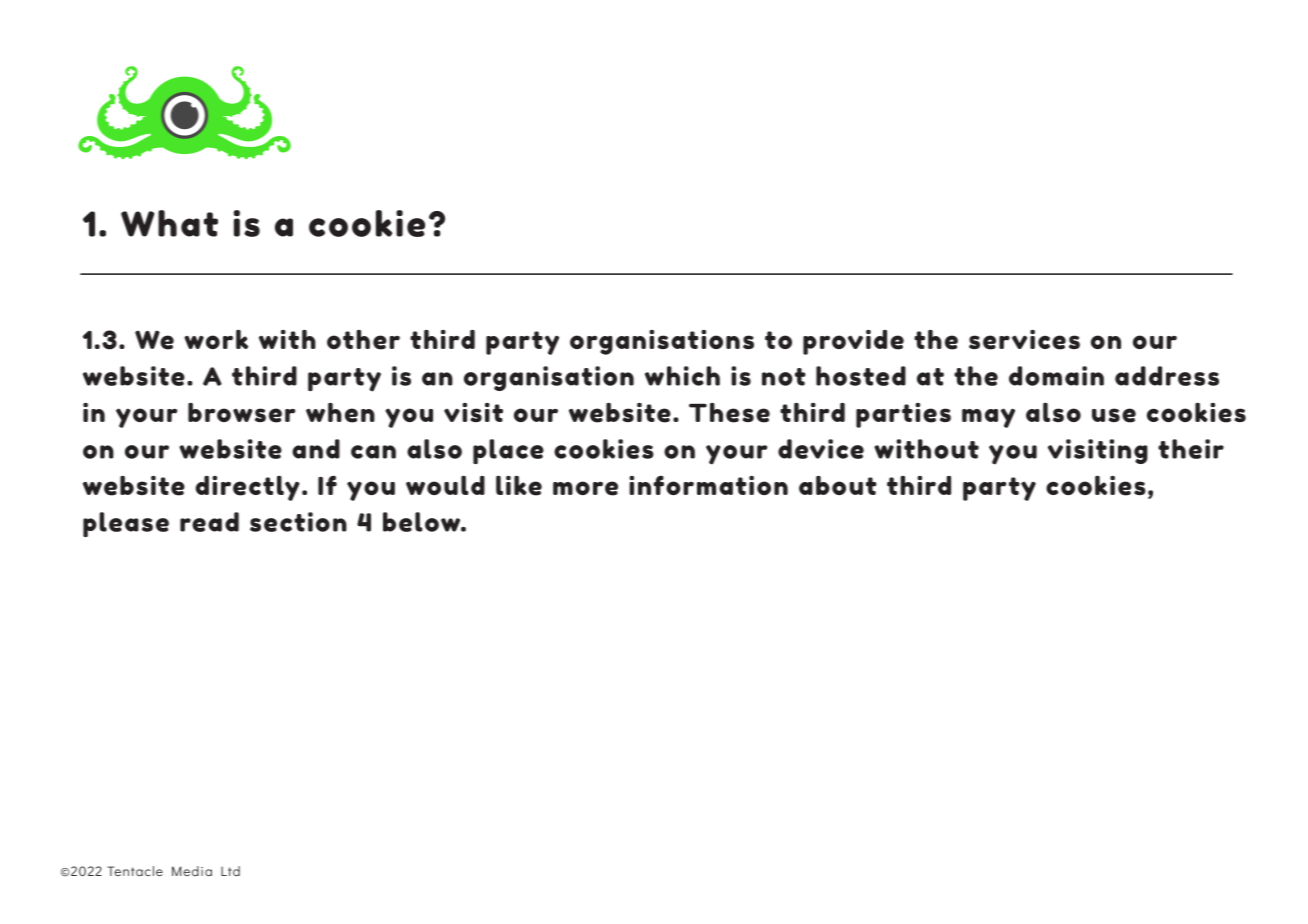  What do you see at coordinates (585, 488) in the document?
I see `more` at bounding box center [585, 488].
